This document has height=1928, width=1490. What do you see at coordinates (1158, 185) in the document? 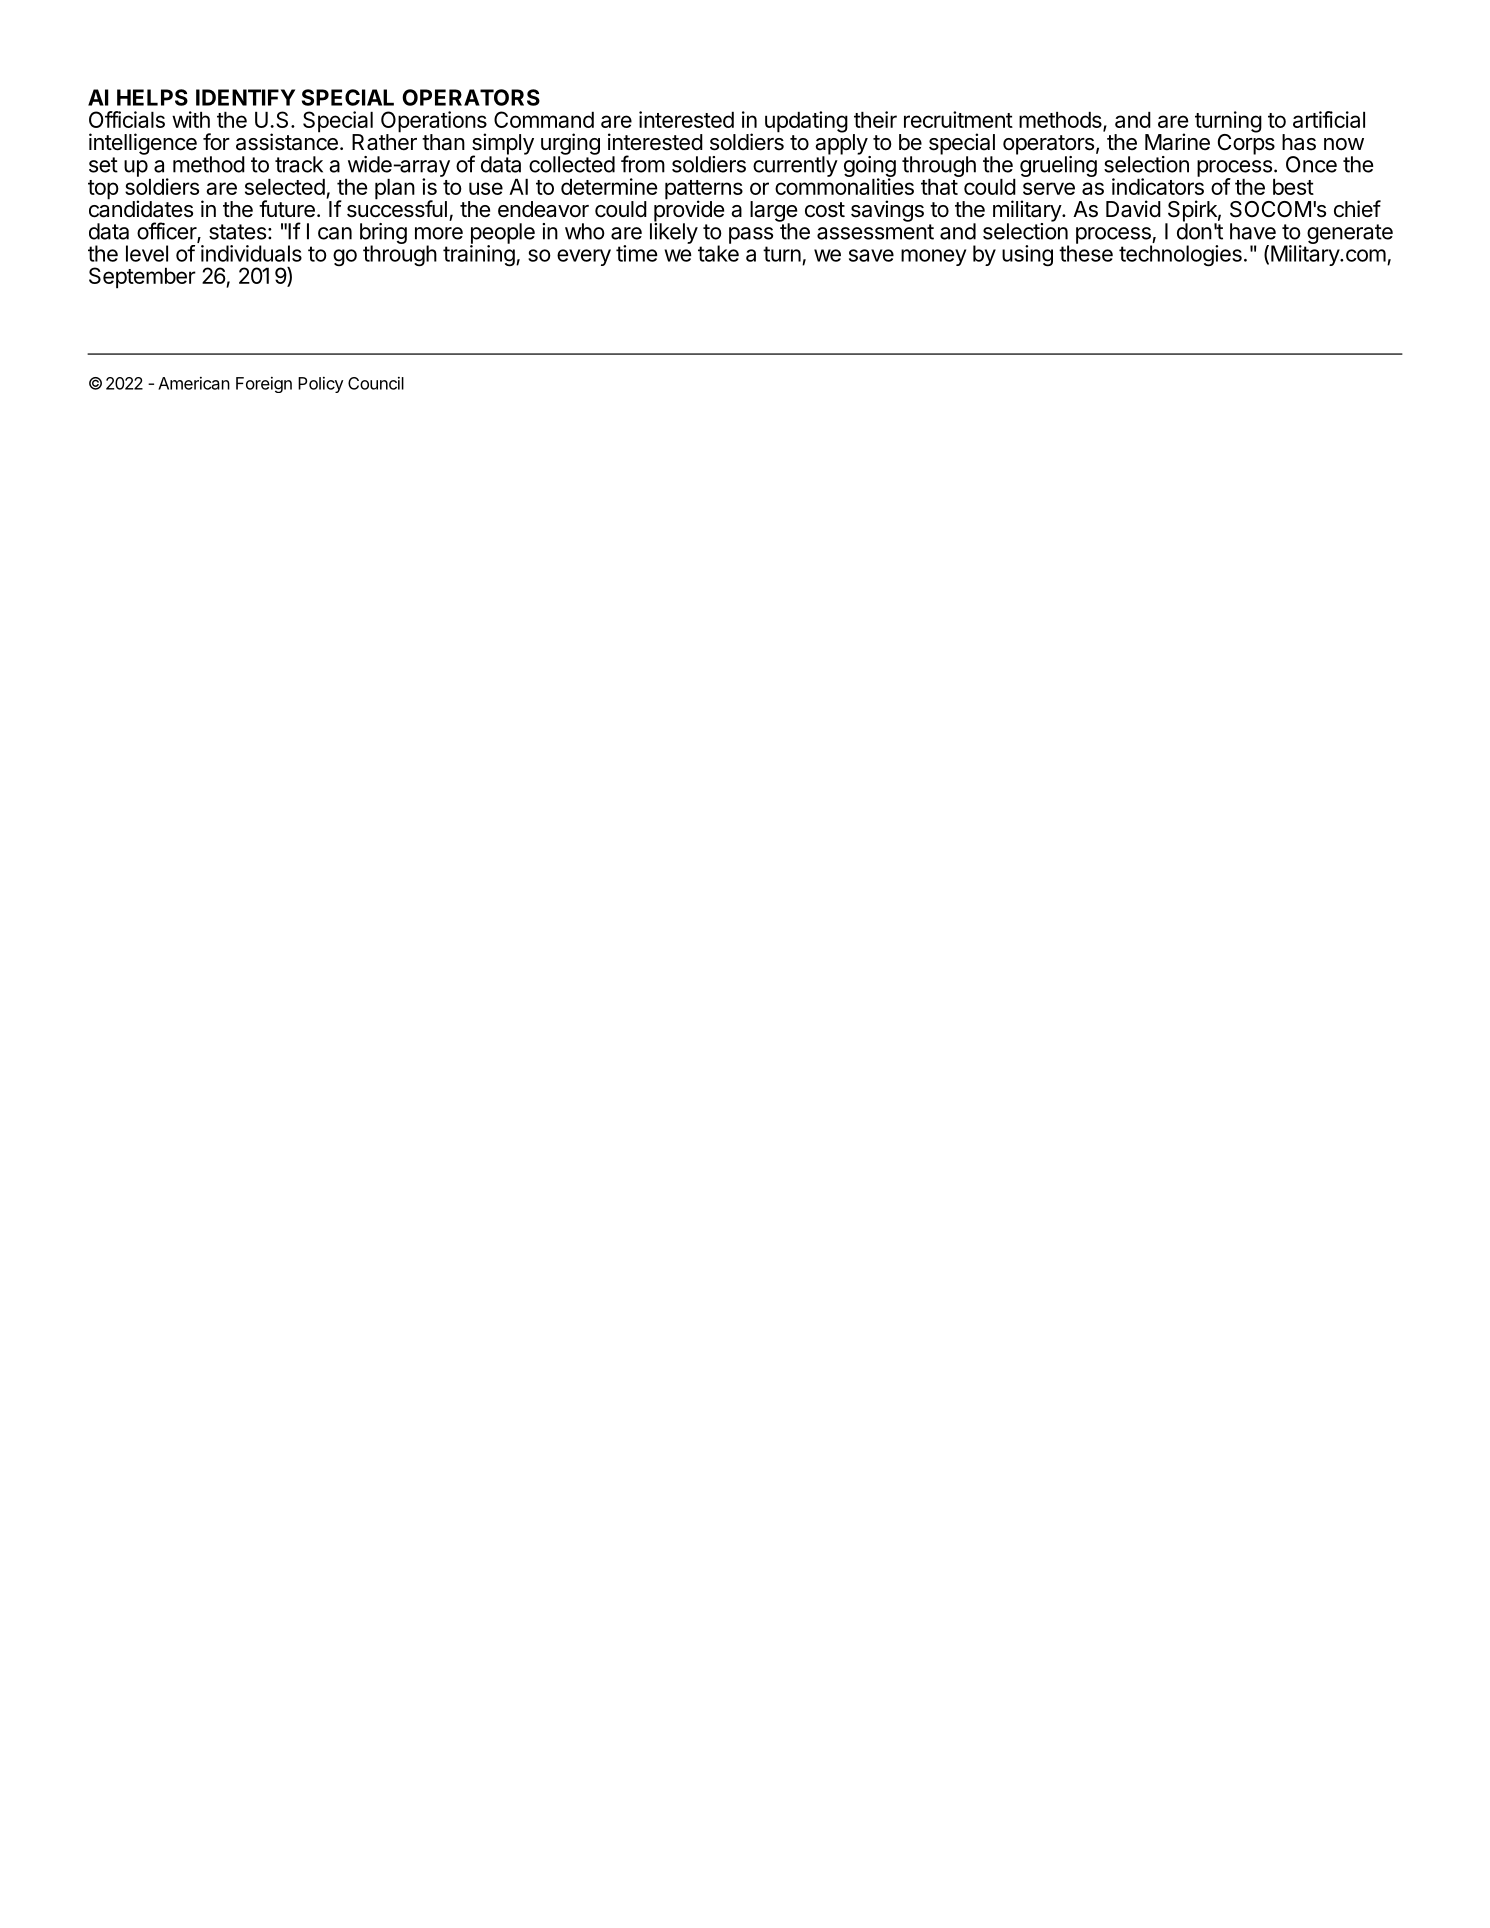
I see `indicators` at bounding box center [1158, 185].
